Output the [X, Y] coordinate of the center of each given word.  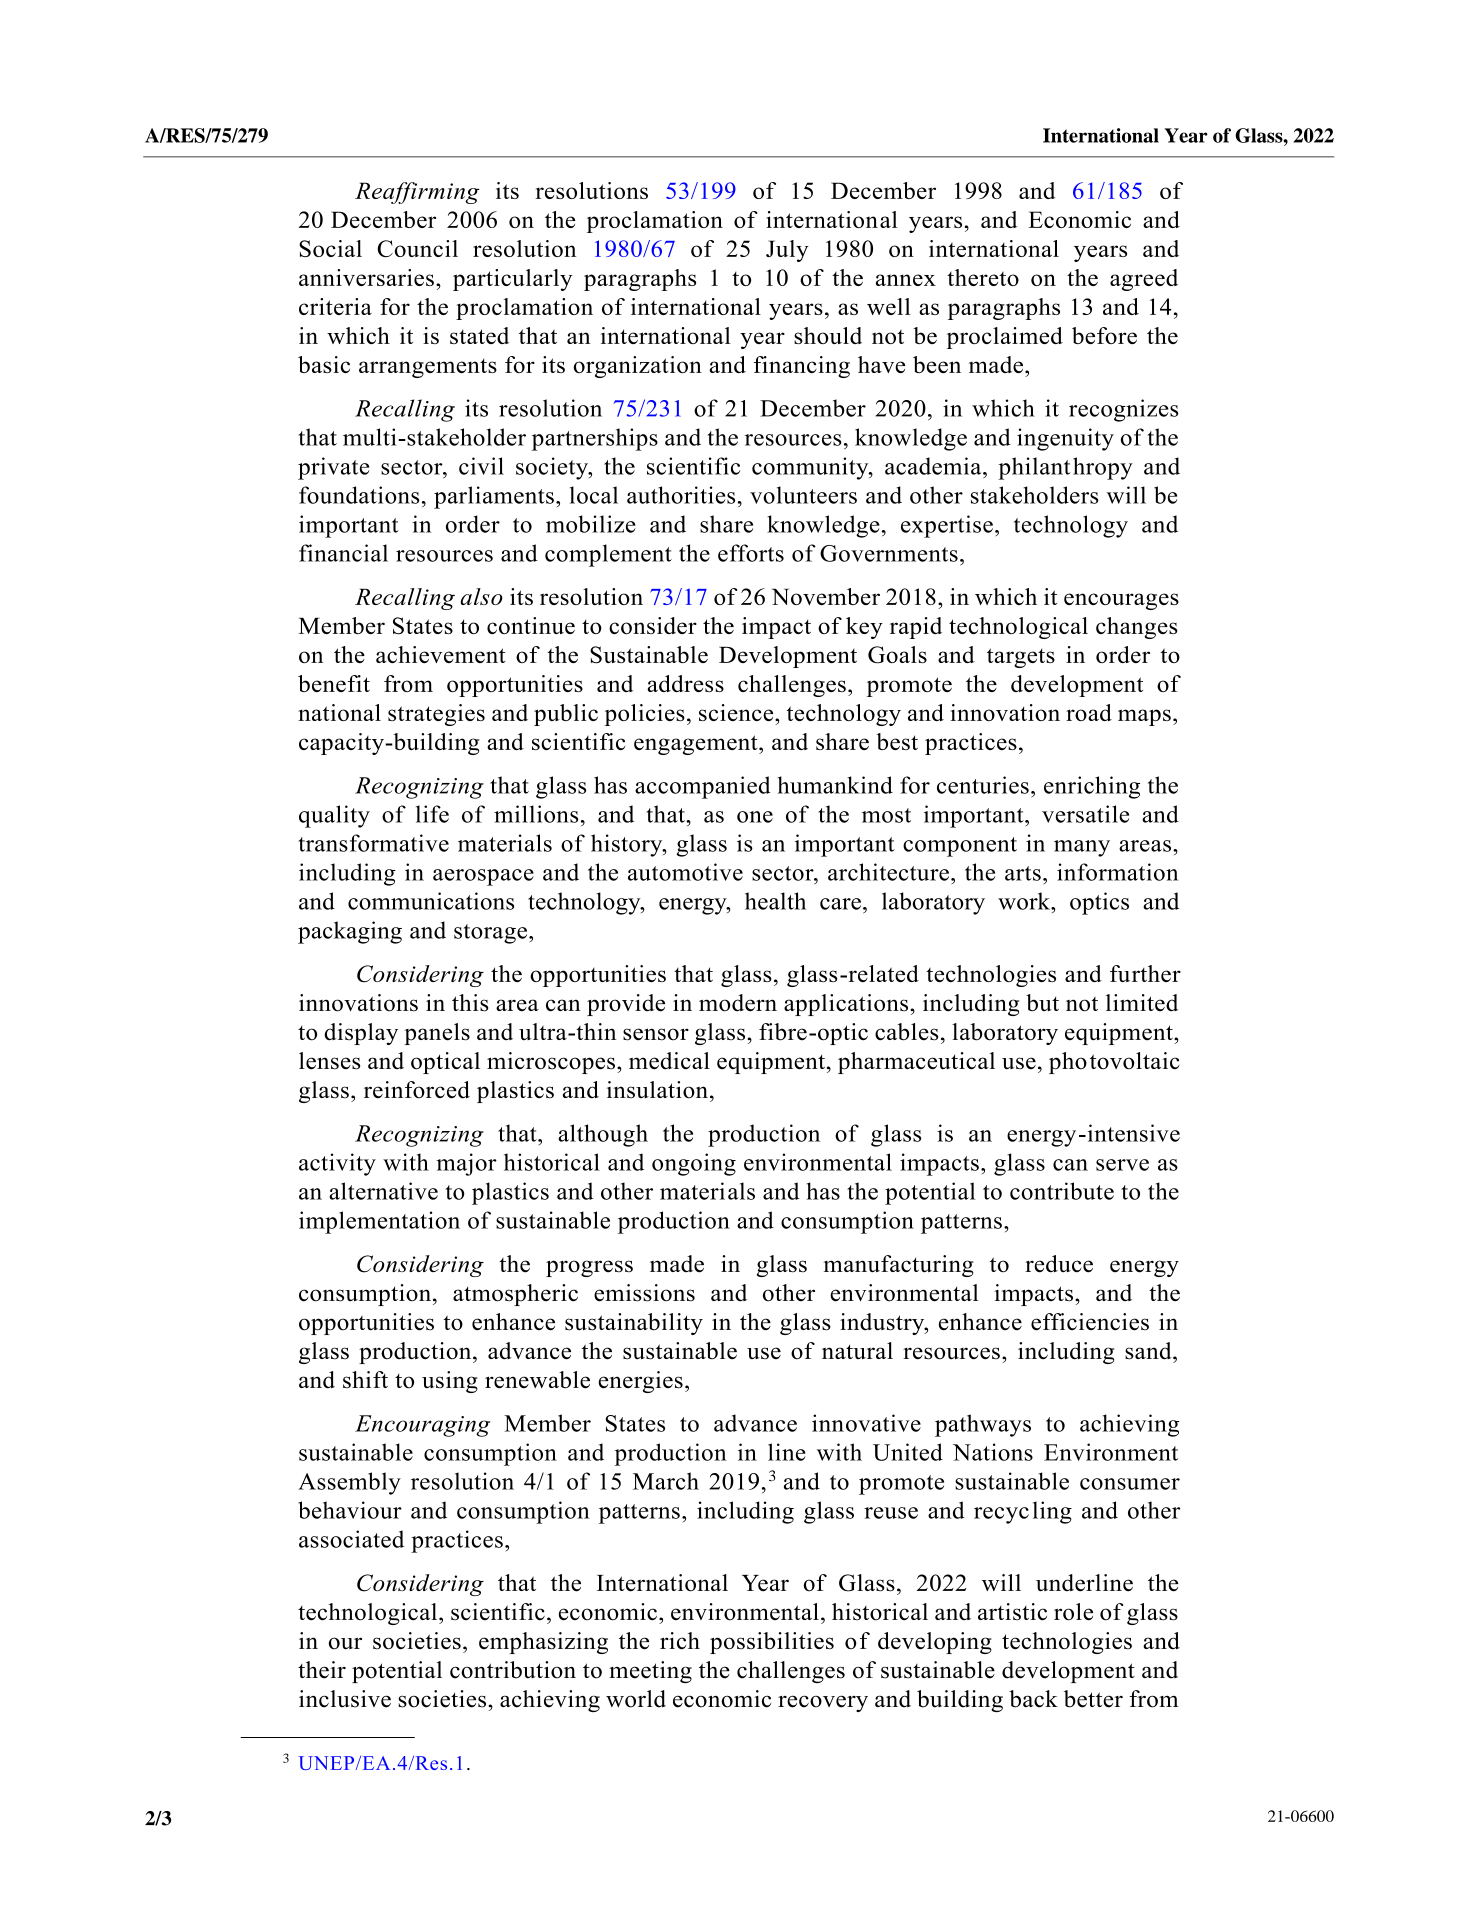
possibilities [772, 1643]
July [787, 251]
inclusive [345, 1699]
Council [417, 248]
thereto [983, 277]
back [1033, 1699]
